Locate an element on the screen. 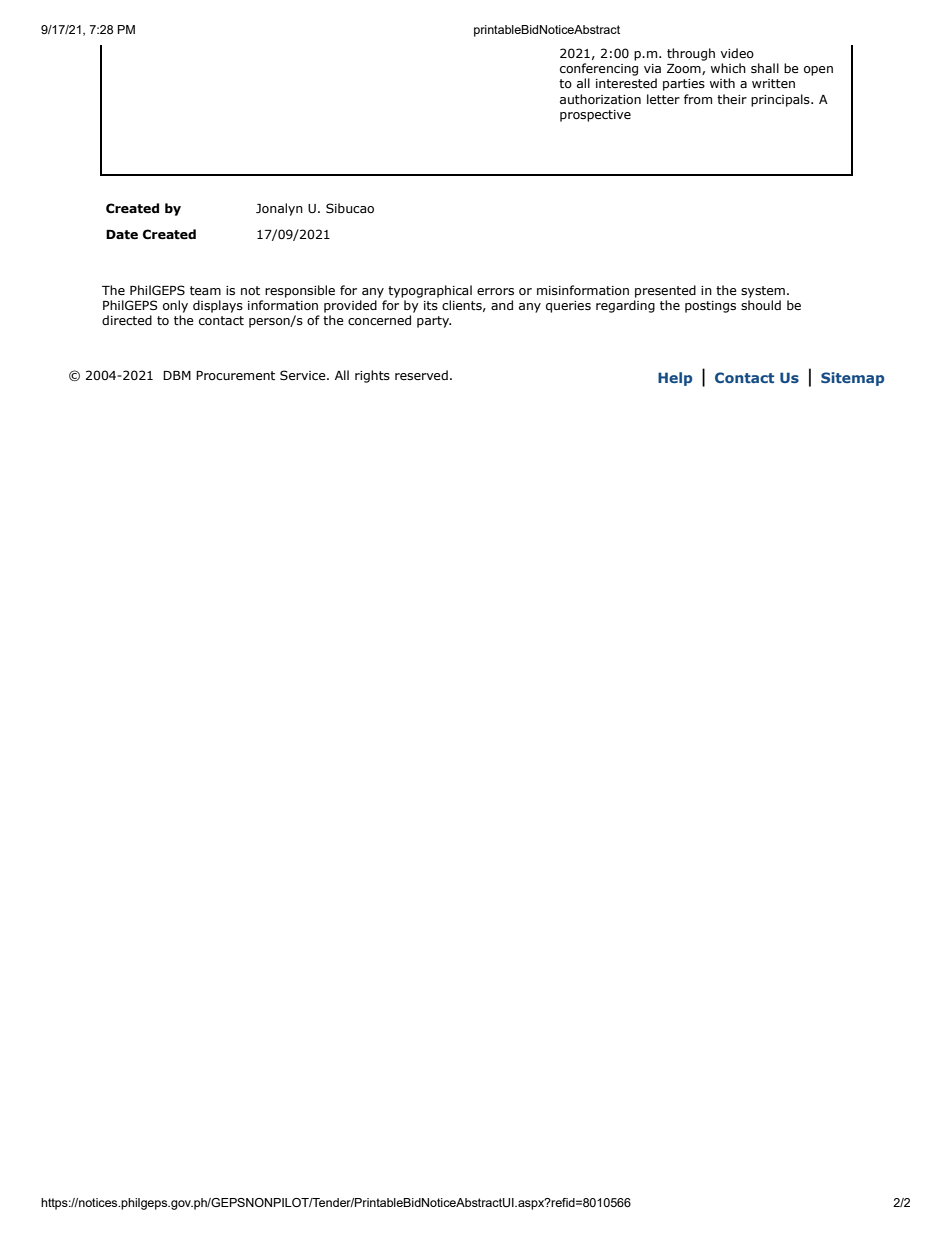 The image size is (952, 1233). shall is located at coordinates (765, 68).
